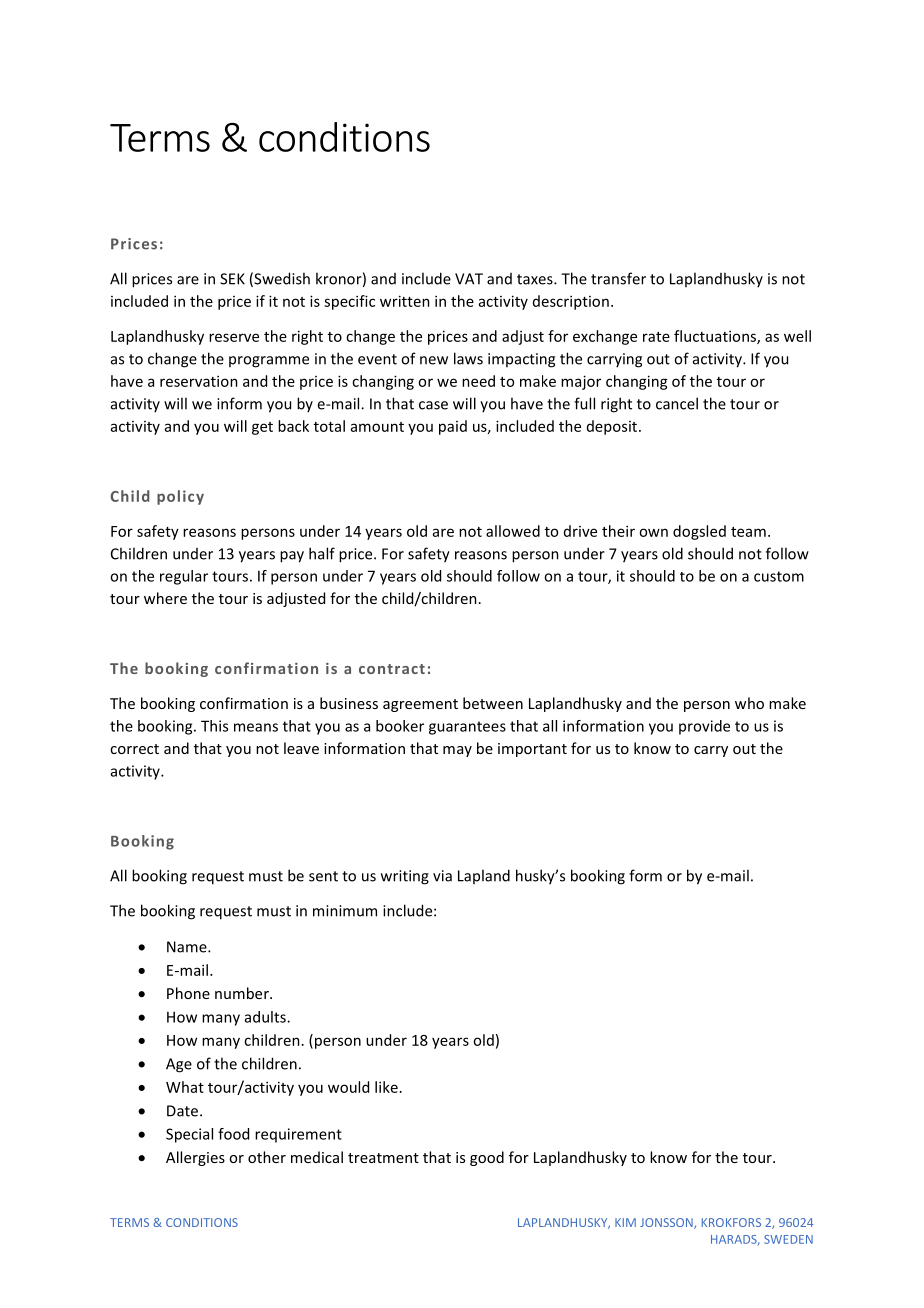 The image size is (924, 1308). I want to click on written, so click(405, 301).
